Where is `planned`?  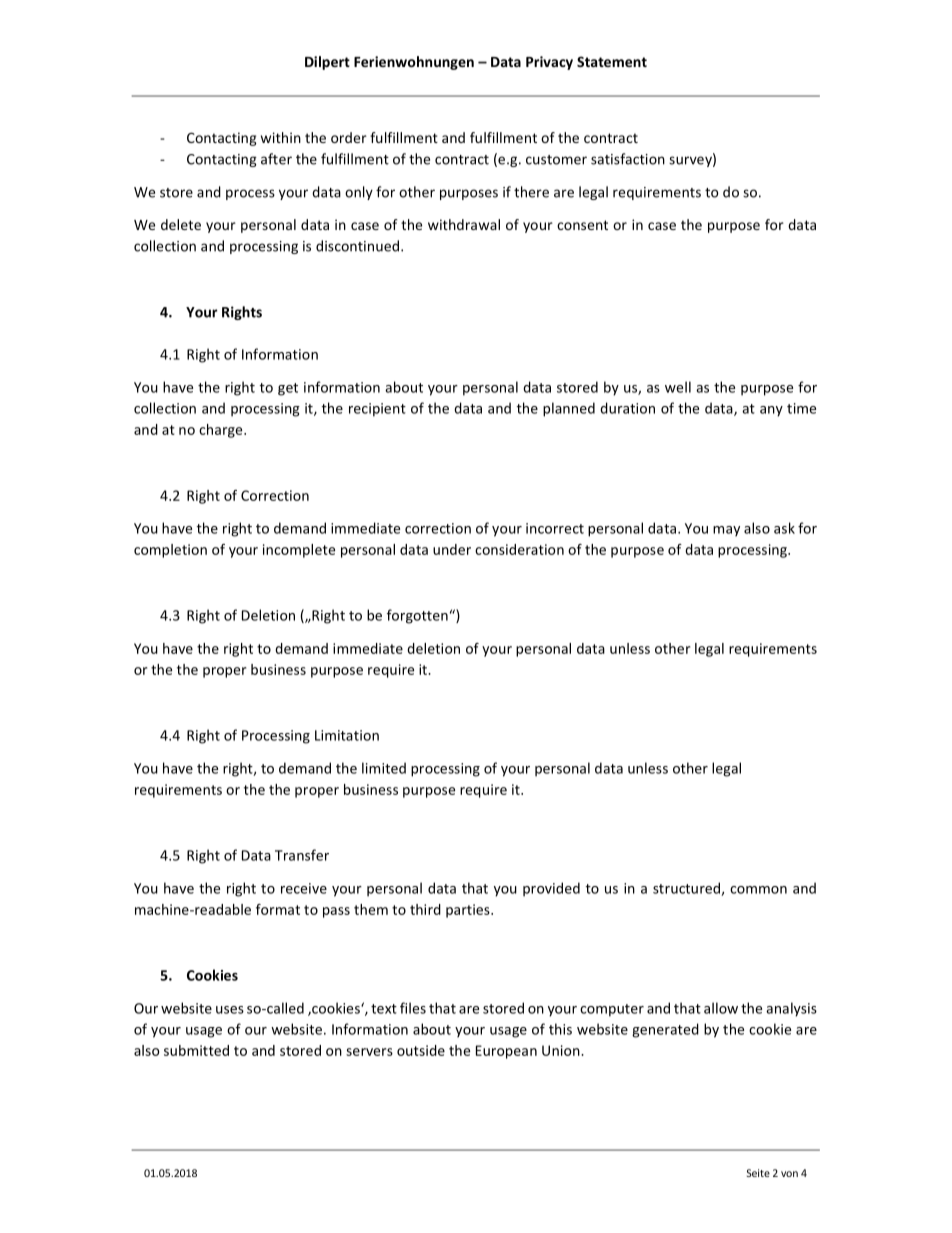
planned is located at coordinates (569, 409).
